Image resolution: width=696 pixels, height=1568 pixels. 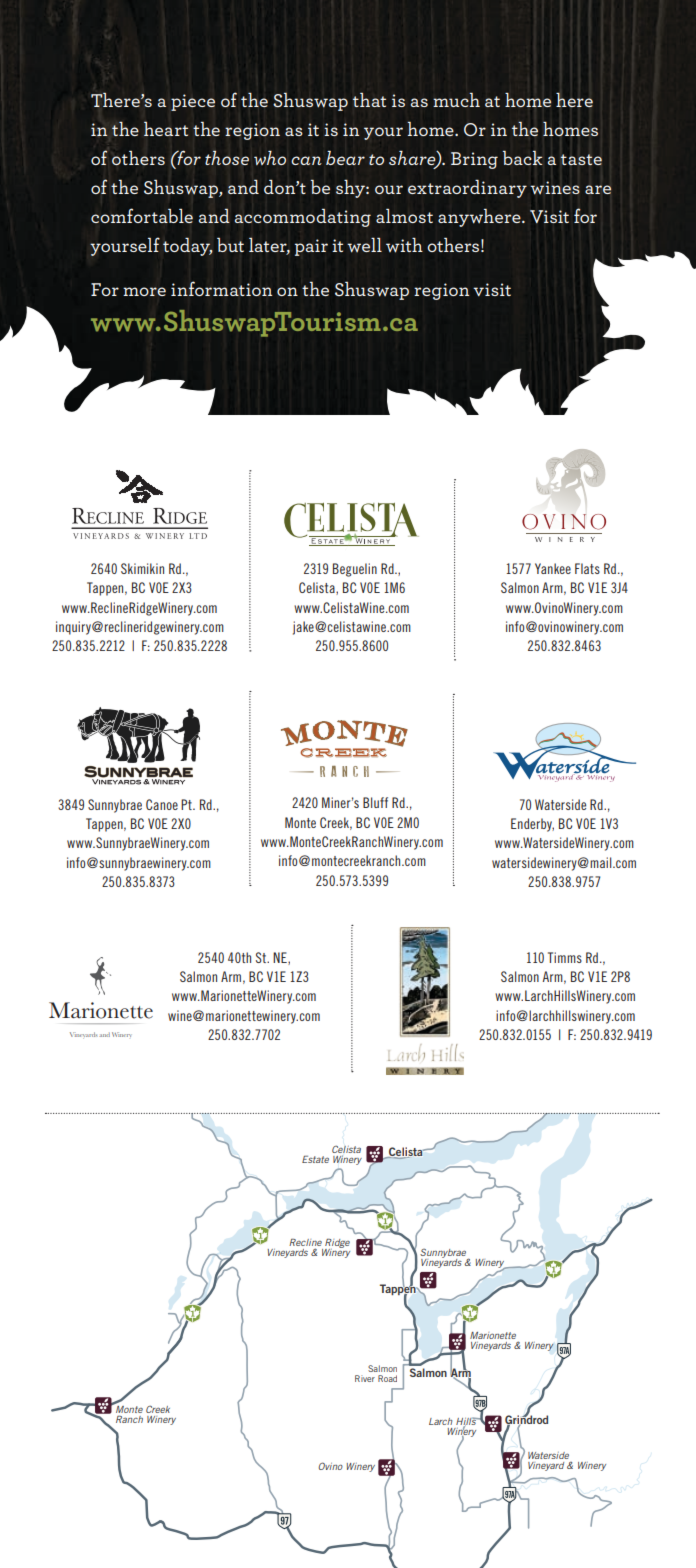 I want to click on River, so click(x=365, y=1378).
